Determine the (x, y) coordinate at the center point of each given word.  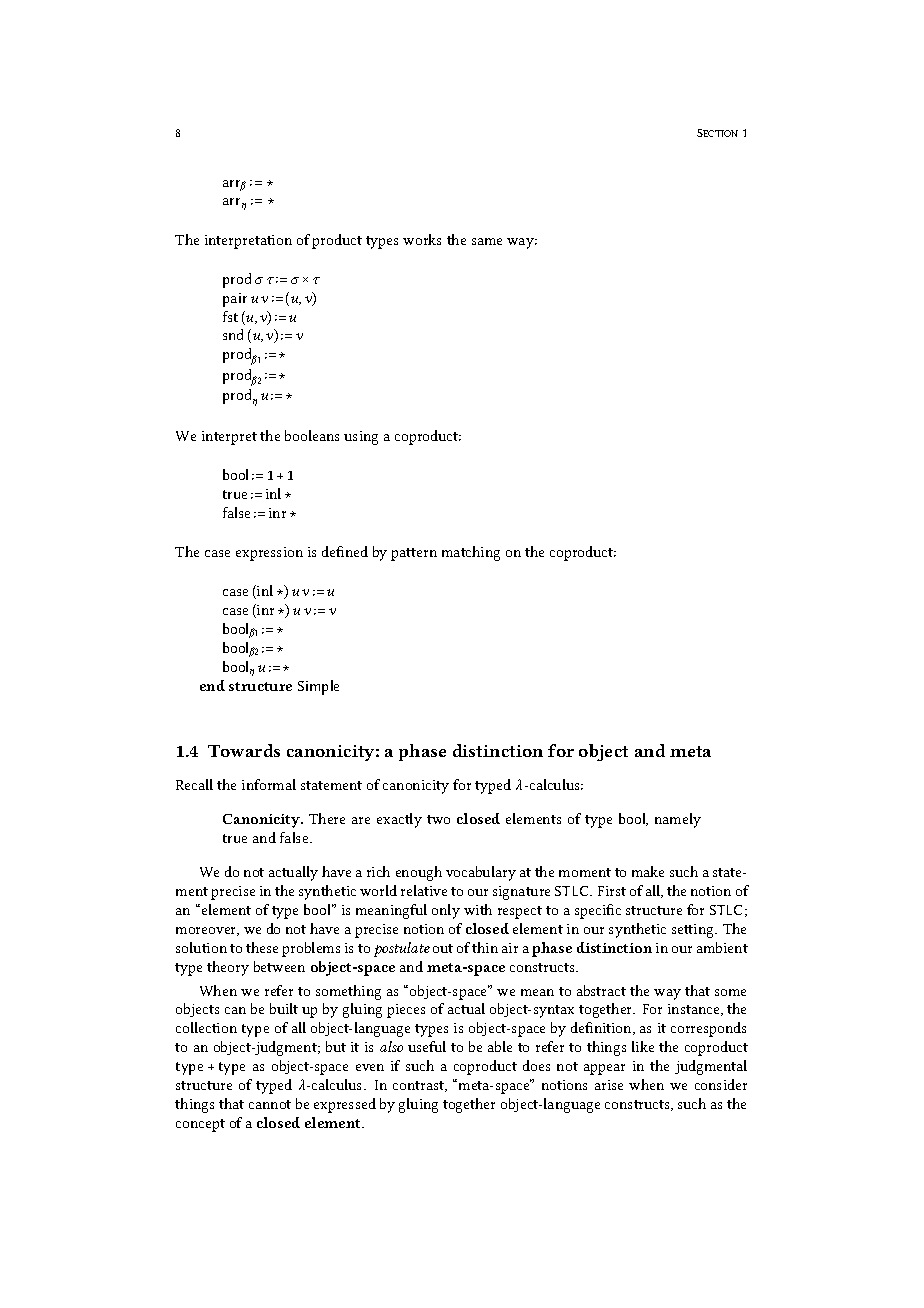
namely (678, 820)
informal (269, 784)
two (438, 819)
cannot (270, 1104)
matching (471, 553)
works (422, 239)
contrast (420, 1086)
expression (269, 554)
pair (235, 300)
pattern (414, 554)
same (487, 241)
